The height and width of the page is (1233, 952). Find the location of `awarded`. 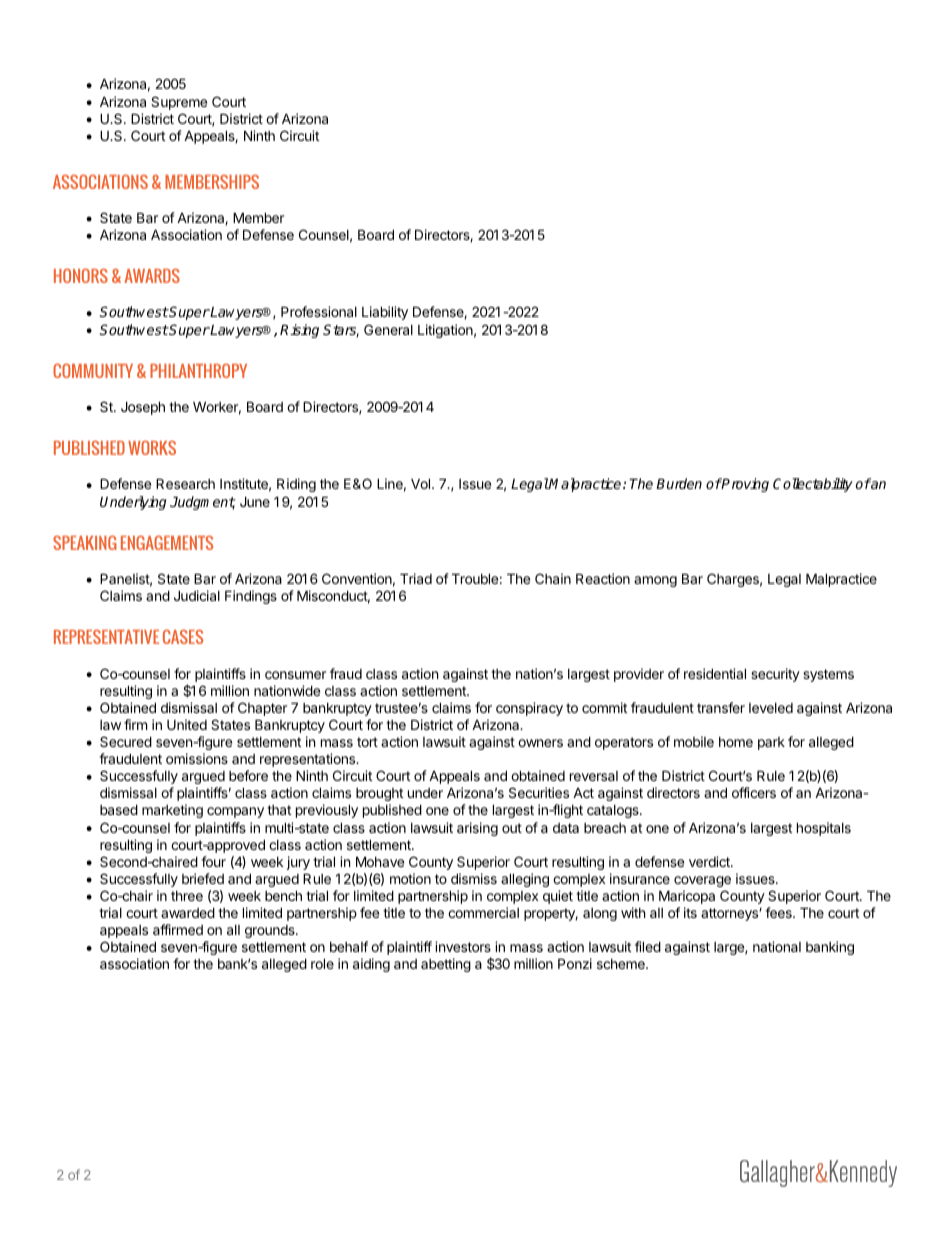

awarded is located at coordinates (188, 912).
